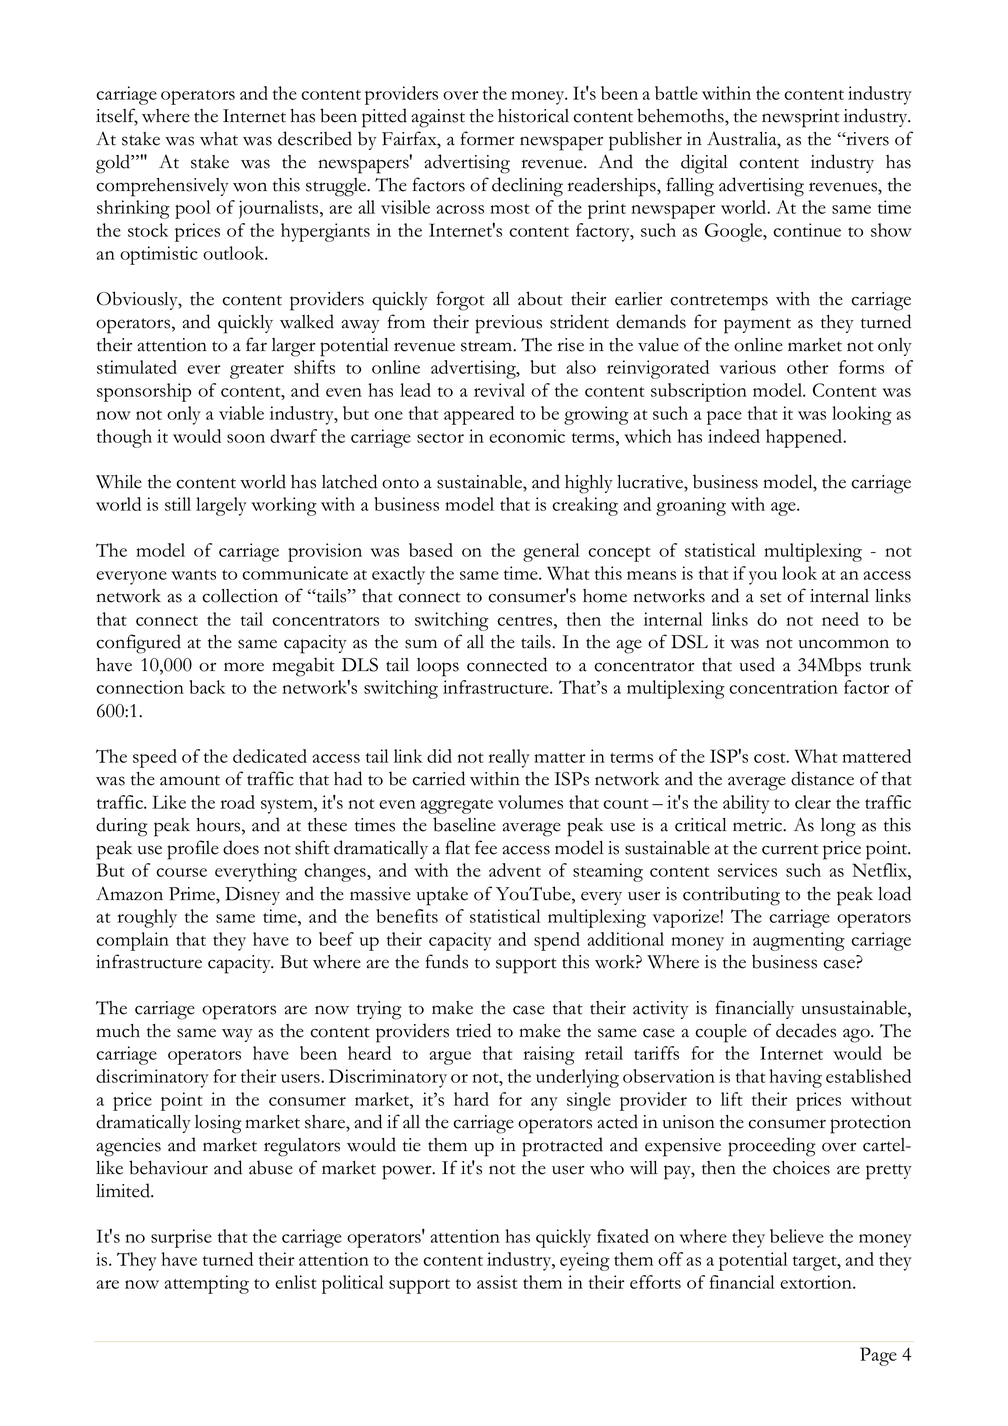 This screenshot has height=1426, width=1008. What do you see at coordinates (704, 164) in the screenshot?
I see `digital` at bounding box center [704, 164].
